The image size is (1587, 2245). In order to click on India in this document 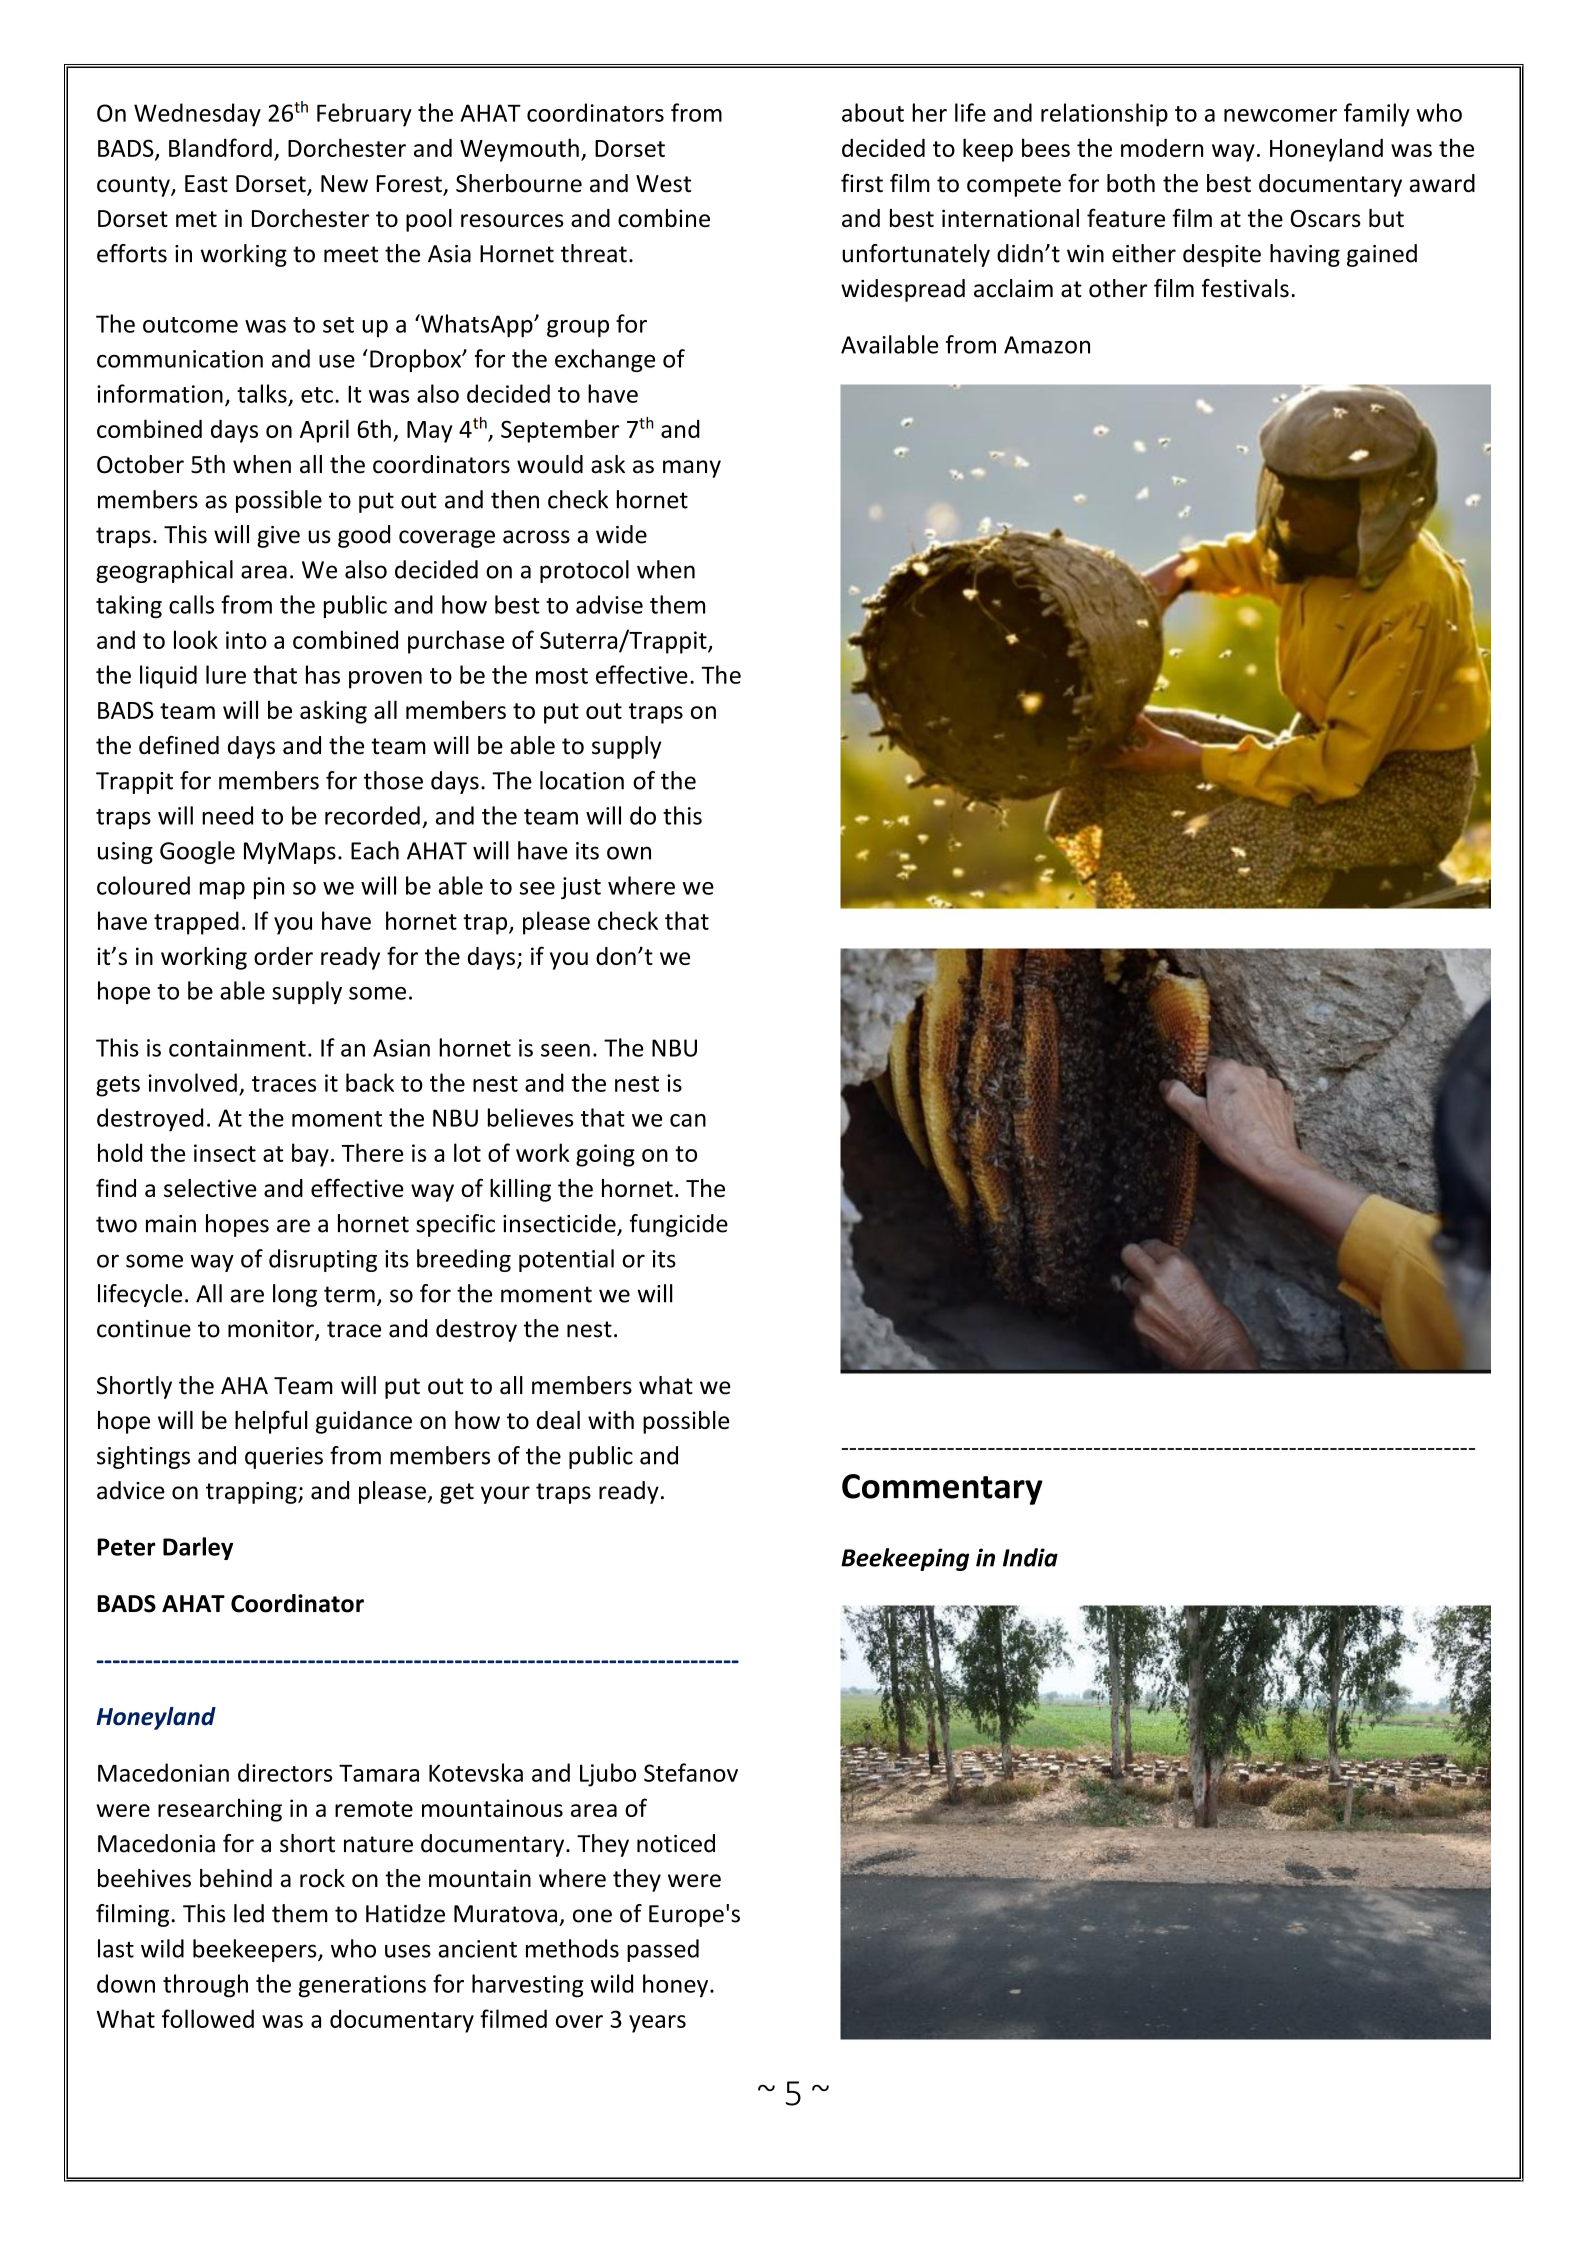, I will do `click(1030, 1557)`.
